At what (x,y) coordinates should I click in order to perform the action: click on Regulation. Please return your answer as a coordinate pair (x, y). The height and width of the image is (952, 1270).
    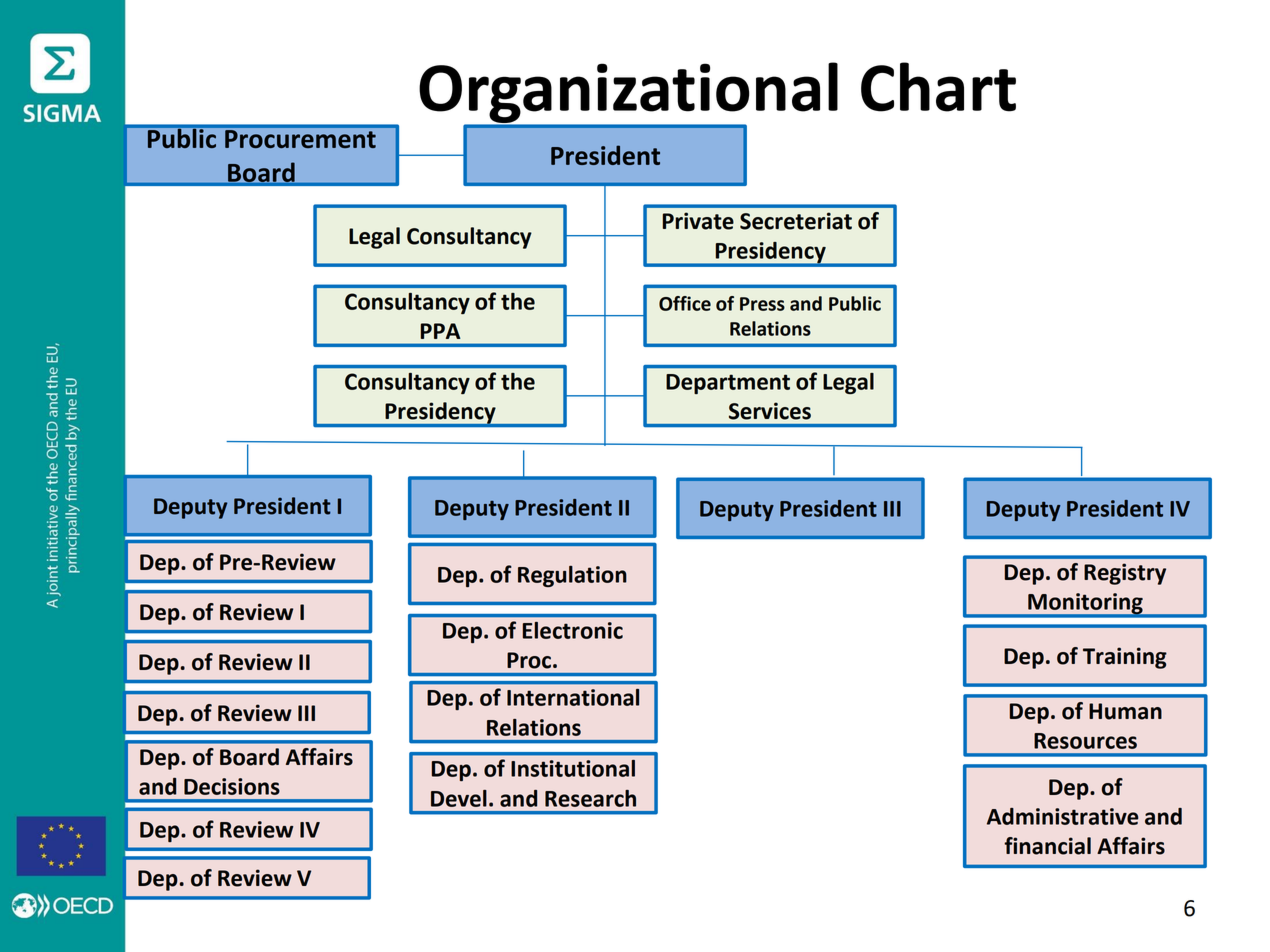
    Looking at the image, I should click on (572, 576).
